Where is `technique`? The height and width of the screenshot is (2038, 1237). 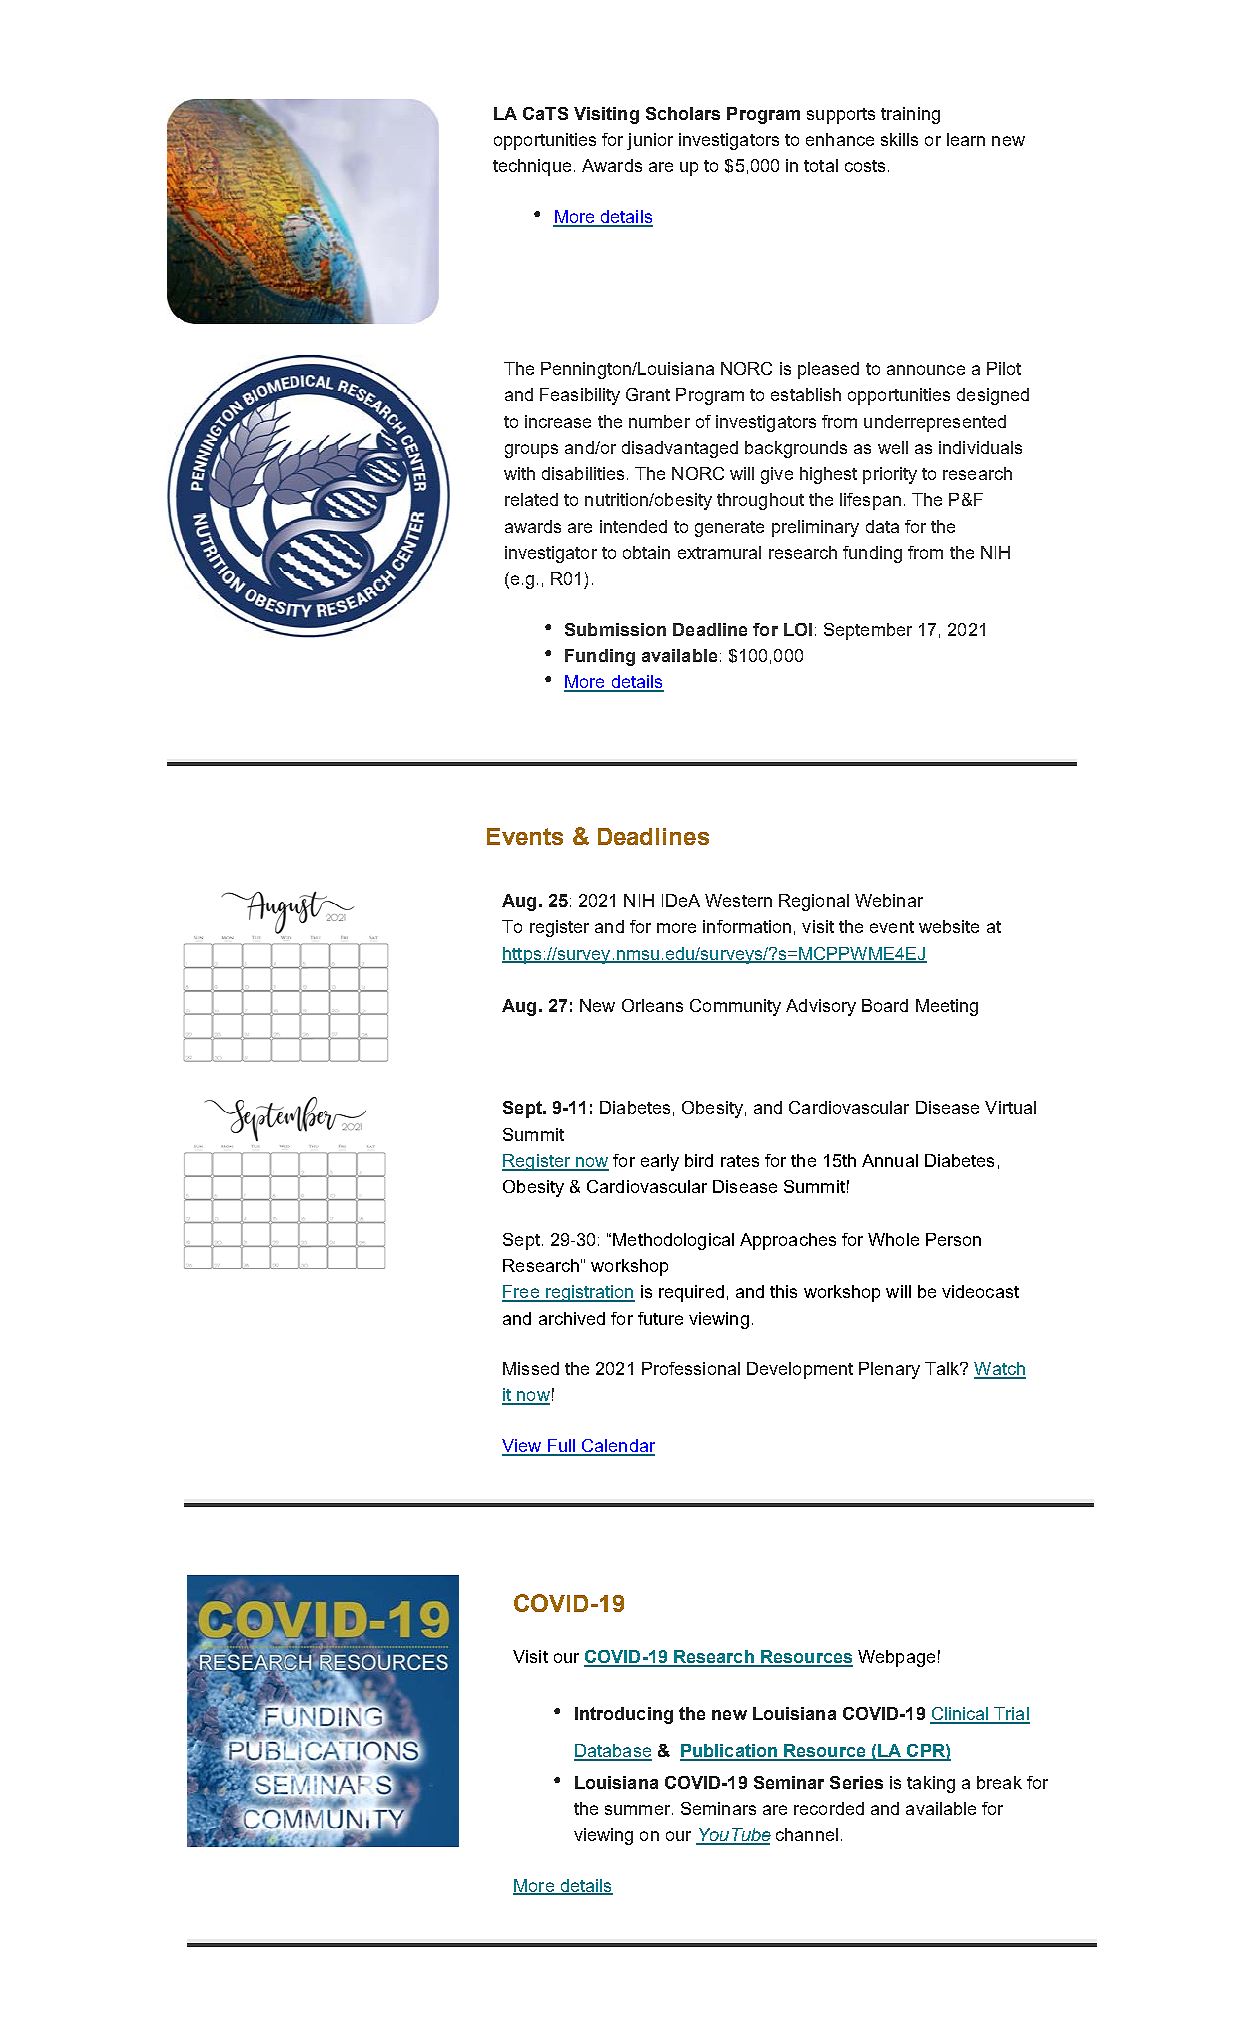 technique is located at coordinates (532, 167).
